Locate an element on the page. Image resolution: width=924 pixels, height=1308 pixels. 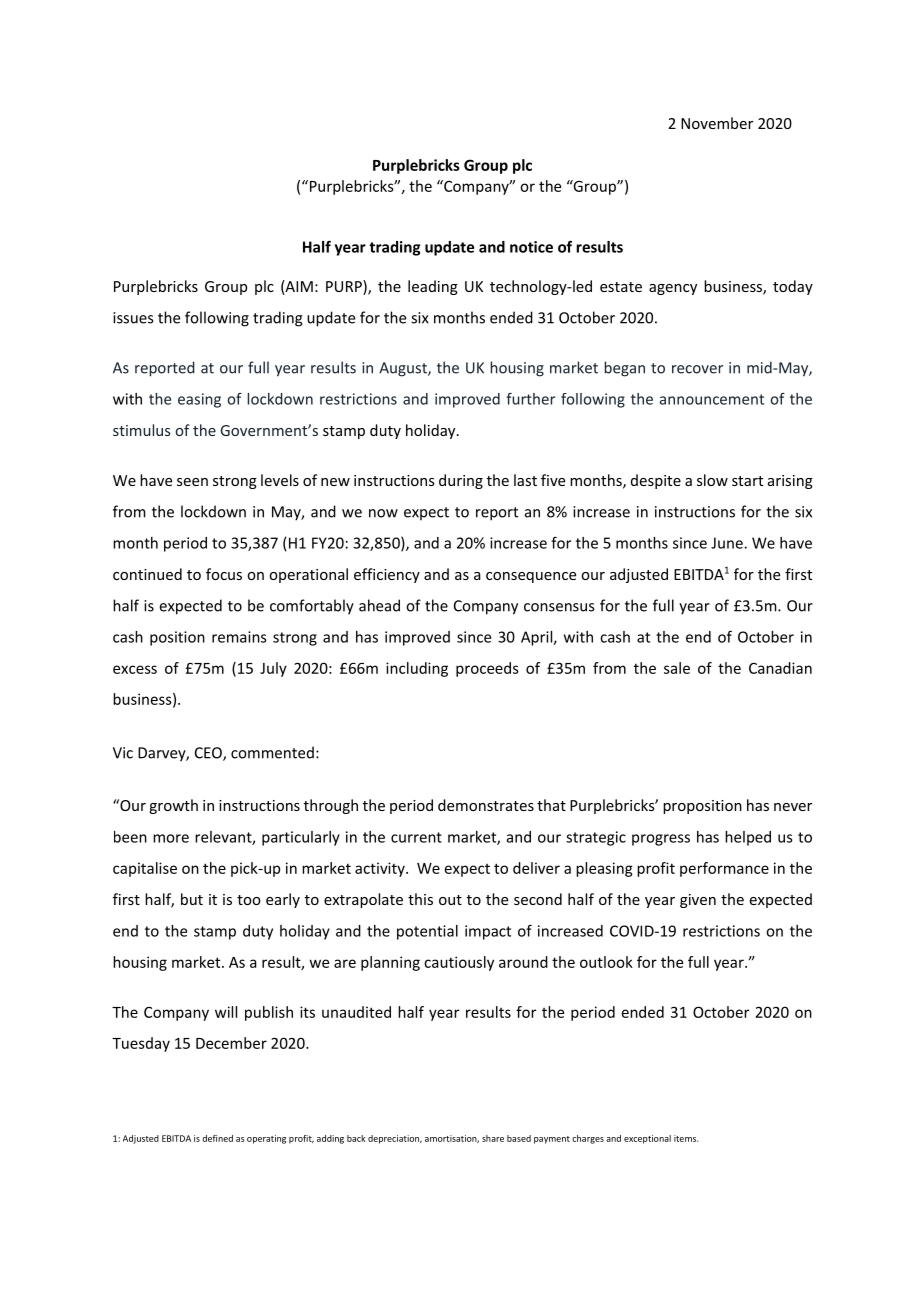
November is located at coordinates (717, 123).
